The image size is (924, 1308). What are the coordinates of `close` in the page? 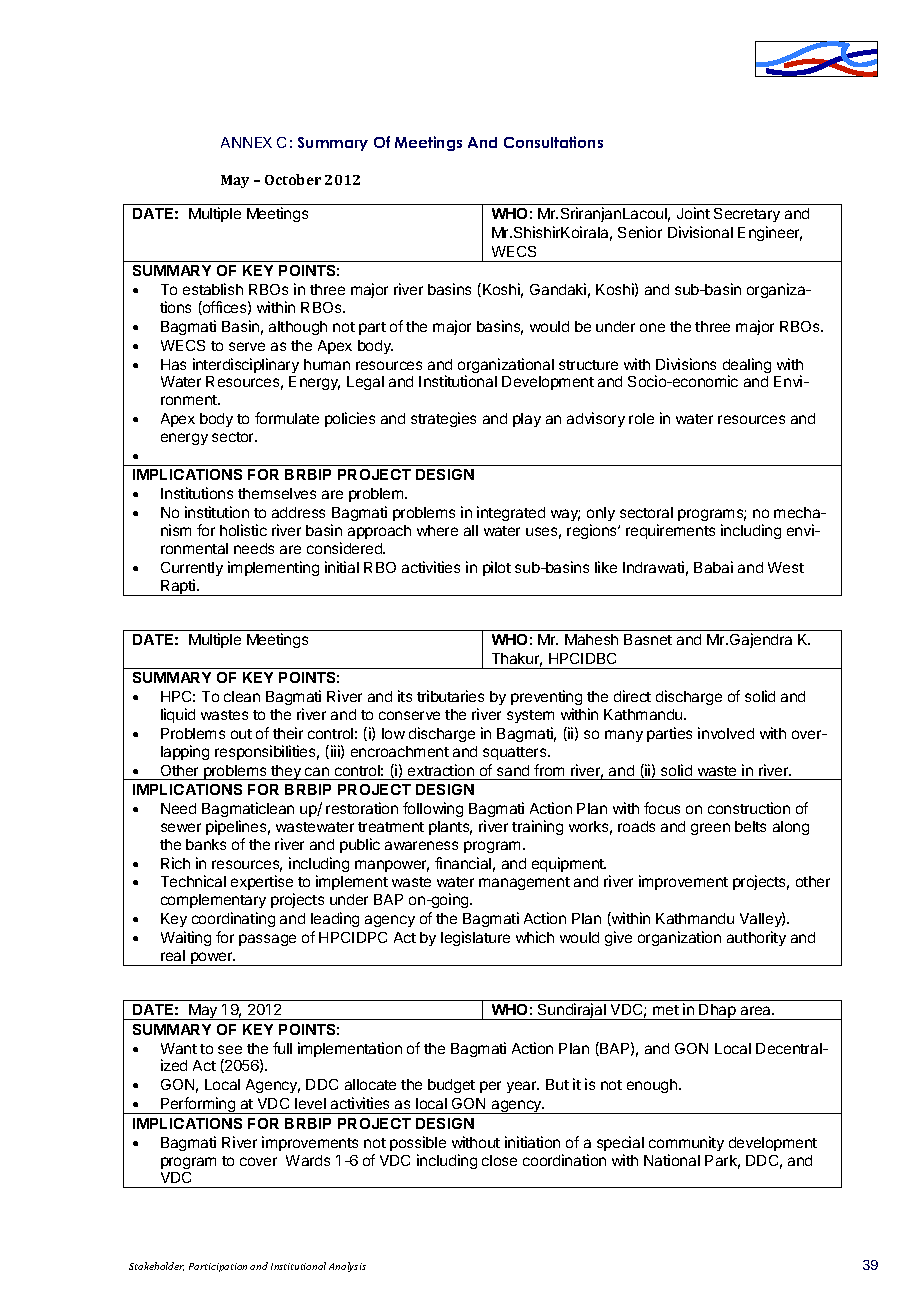 It's located at (499, 1160).
